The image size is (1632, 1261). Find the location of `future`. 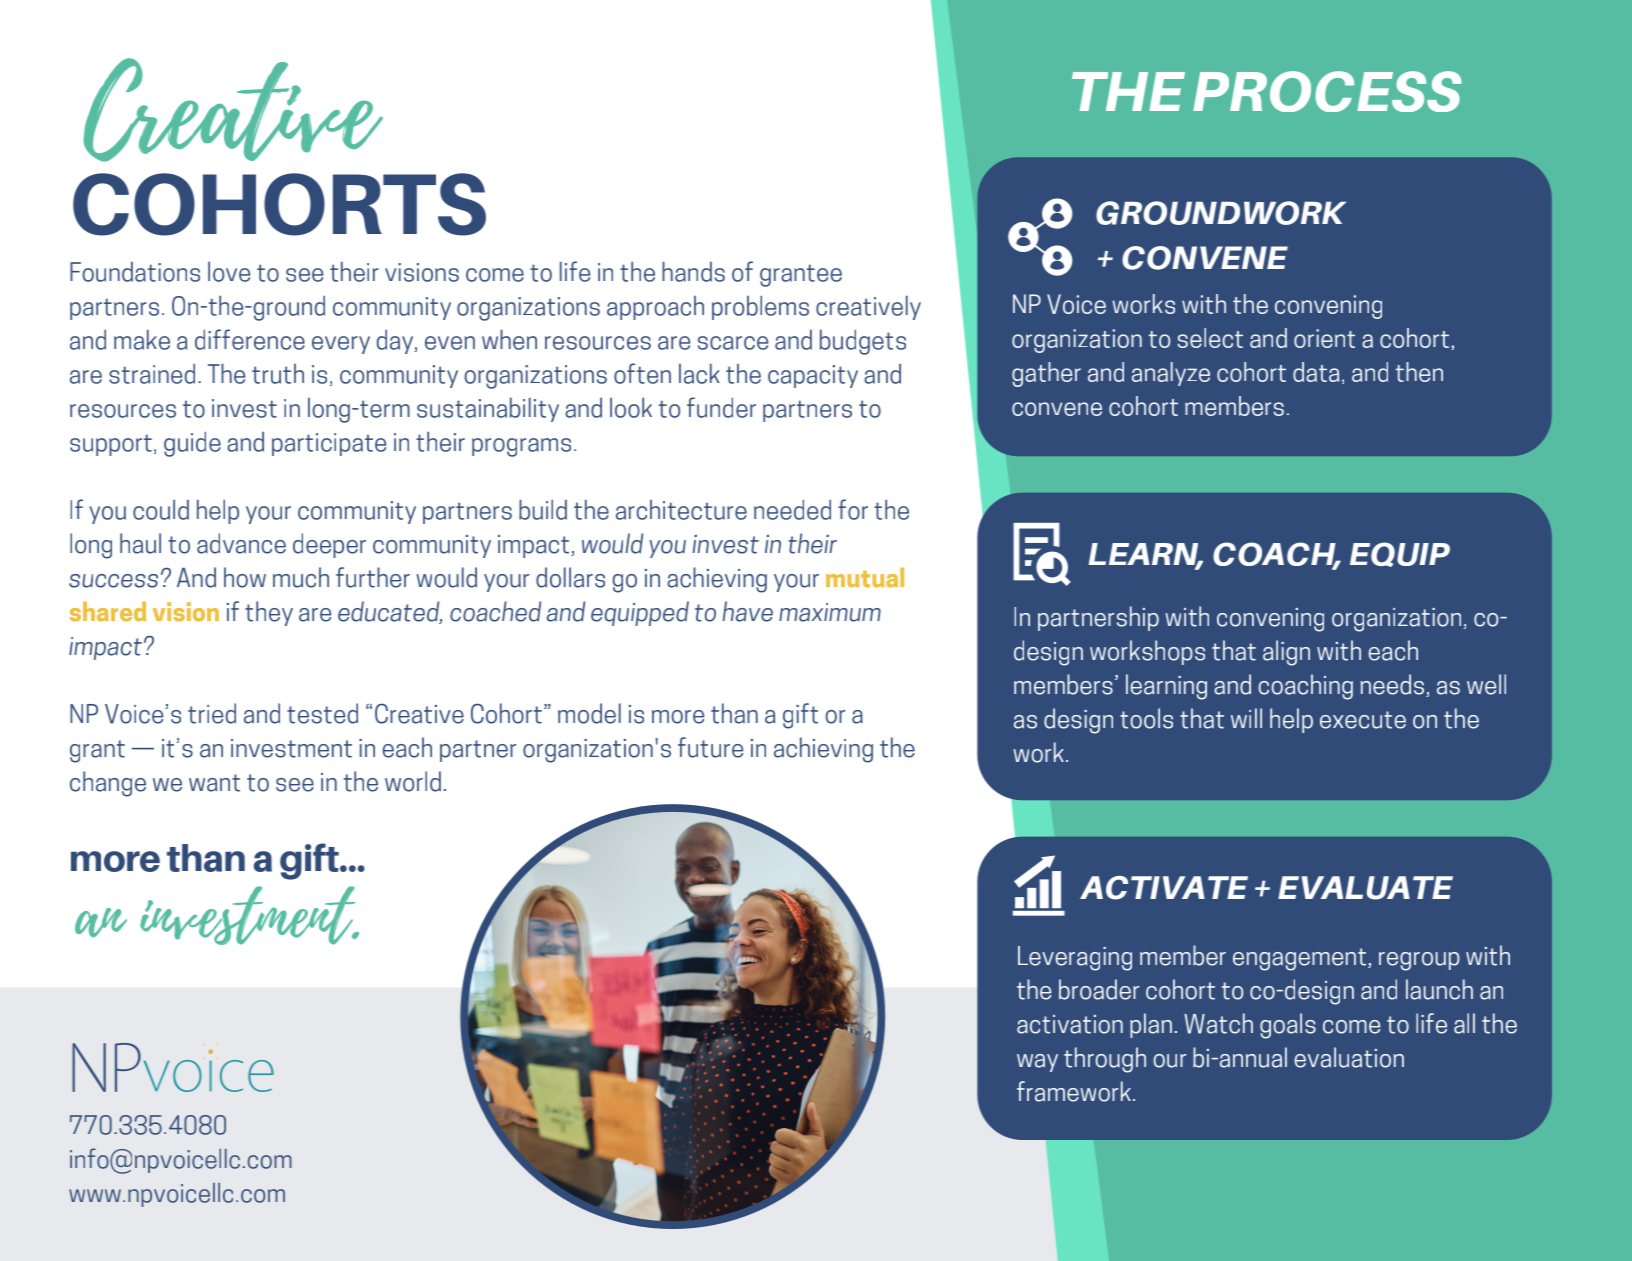

future is located at coordinates (710, 747).
